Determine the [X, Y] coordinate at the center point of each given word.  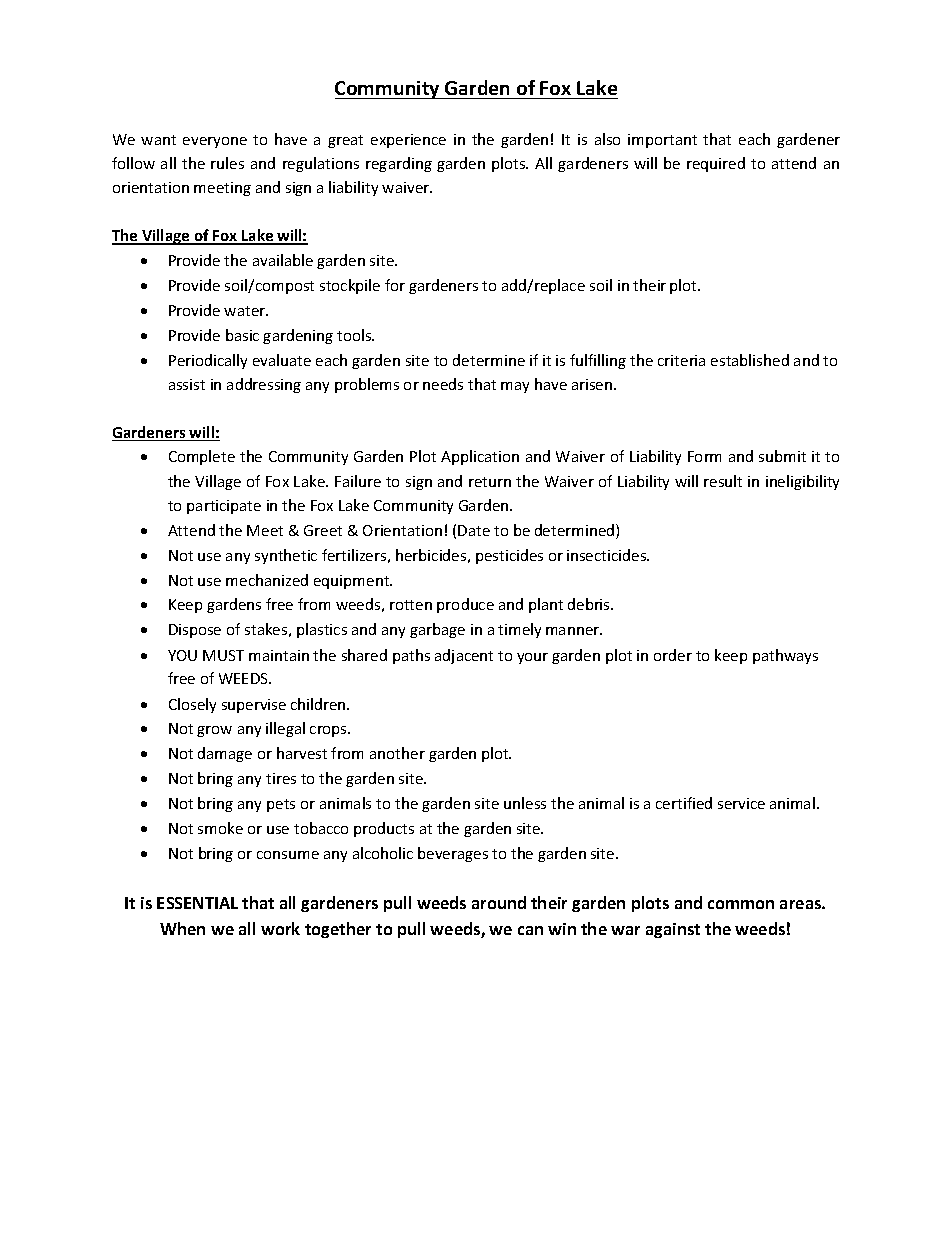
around [499, 902]
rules [227, 163]
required [716, 164]
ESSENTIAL [197, 903]
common [741, 904]
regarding [399, 164]
